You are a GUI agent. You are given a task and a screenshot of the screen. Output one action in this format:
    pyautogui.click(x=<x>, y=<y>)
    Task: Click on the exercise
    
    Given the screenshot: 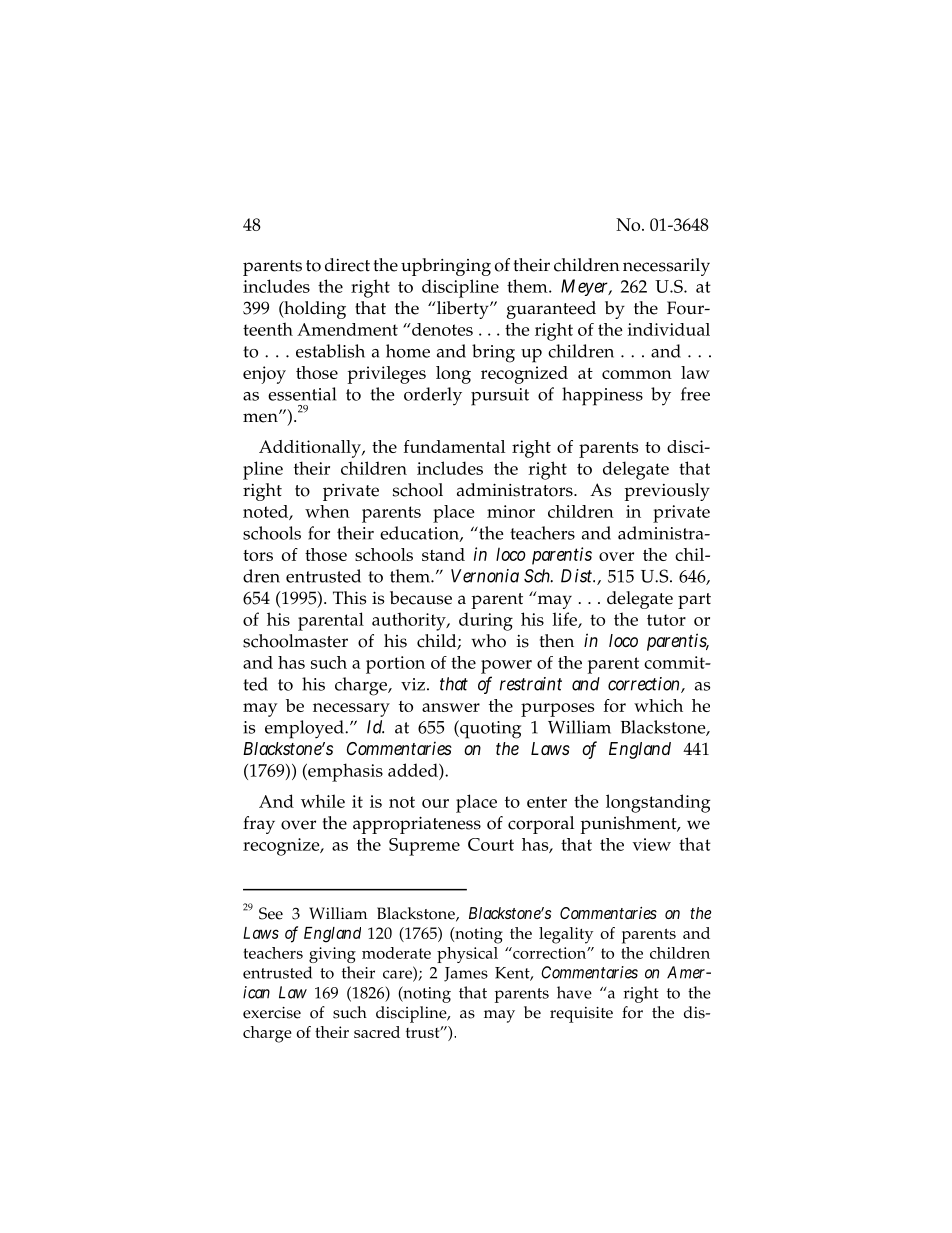 What is the action you would take?
    pyautogui.click(x=272, y=1013)
